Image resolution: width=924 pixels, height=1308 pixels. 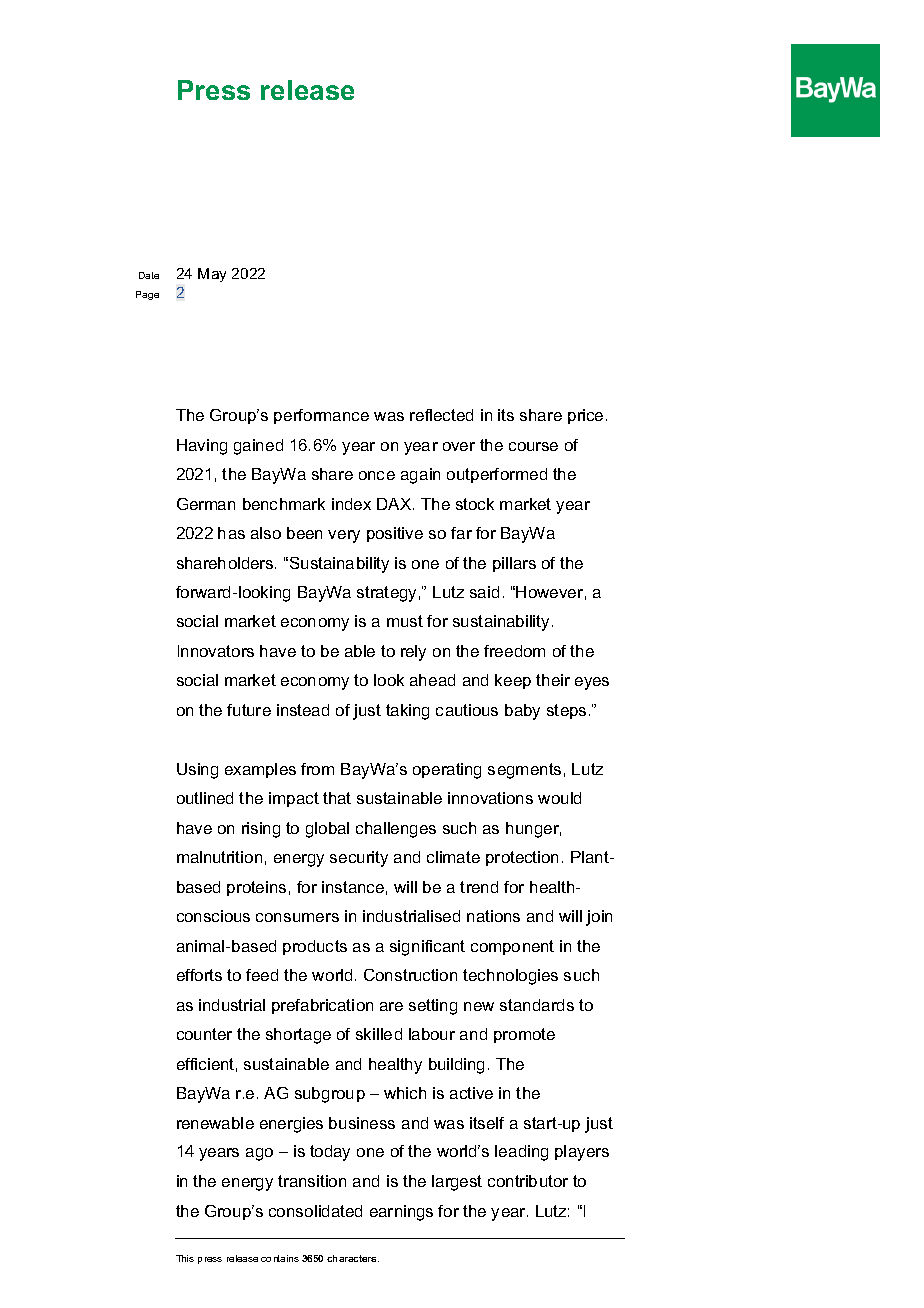 I want to click on that, so click(x=337, y=798).
